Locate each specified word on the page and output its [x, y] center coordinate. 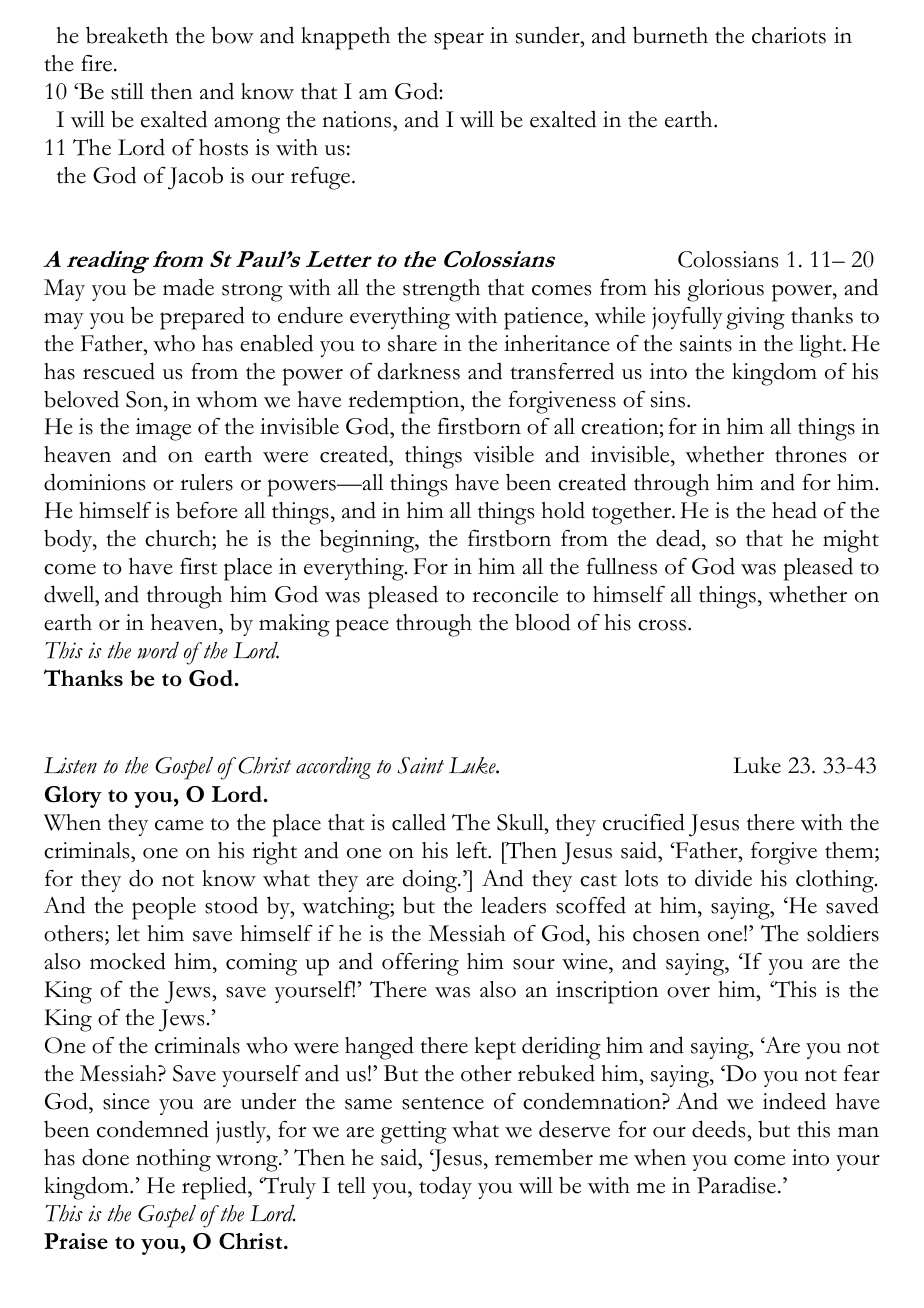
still [127, 91]
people [164, 908]
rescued [119, 371]
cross [663, 625]
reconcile [515, 594]
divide [723, 878]
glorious [725, 290]
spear [459, 41]
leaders [513, 905]
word [158, 650]
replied [215, 1188]
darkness [419, 371]
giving [755, 318]
